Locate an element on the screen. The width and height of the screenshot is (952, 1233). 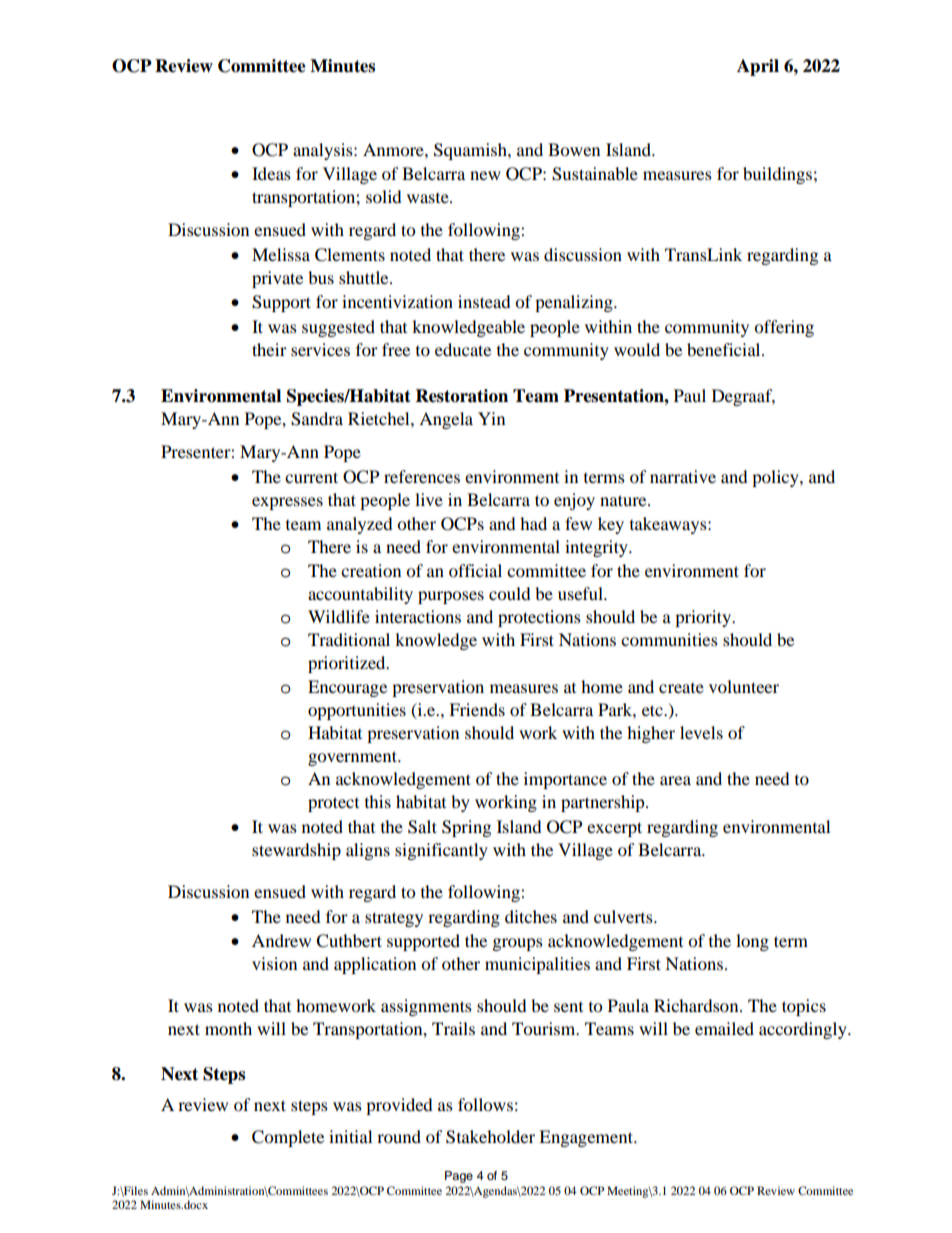
long is located at coordinates (752, 942).
